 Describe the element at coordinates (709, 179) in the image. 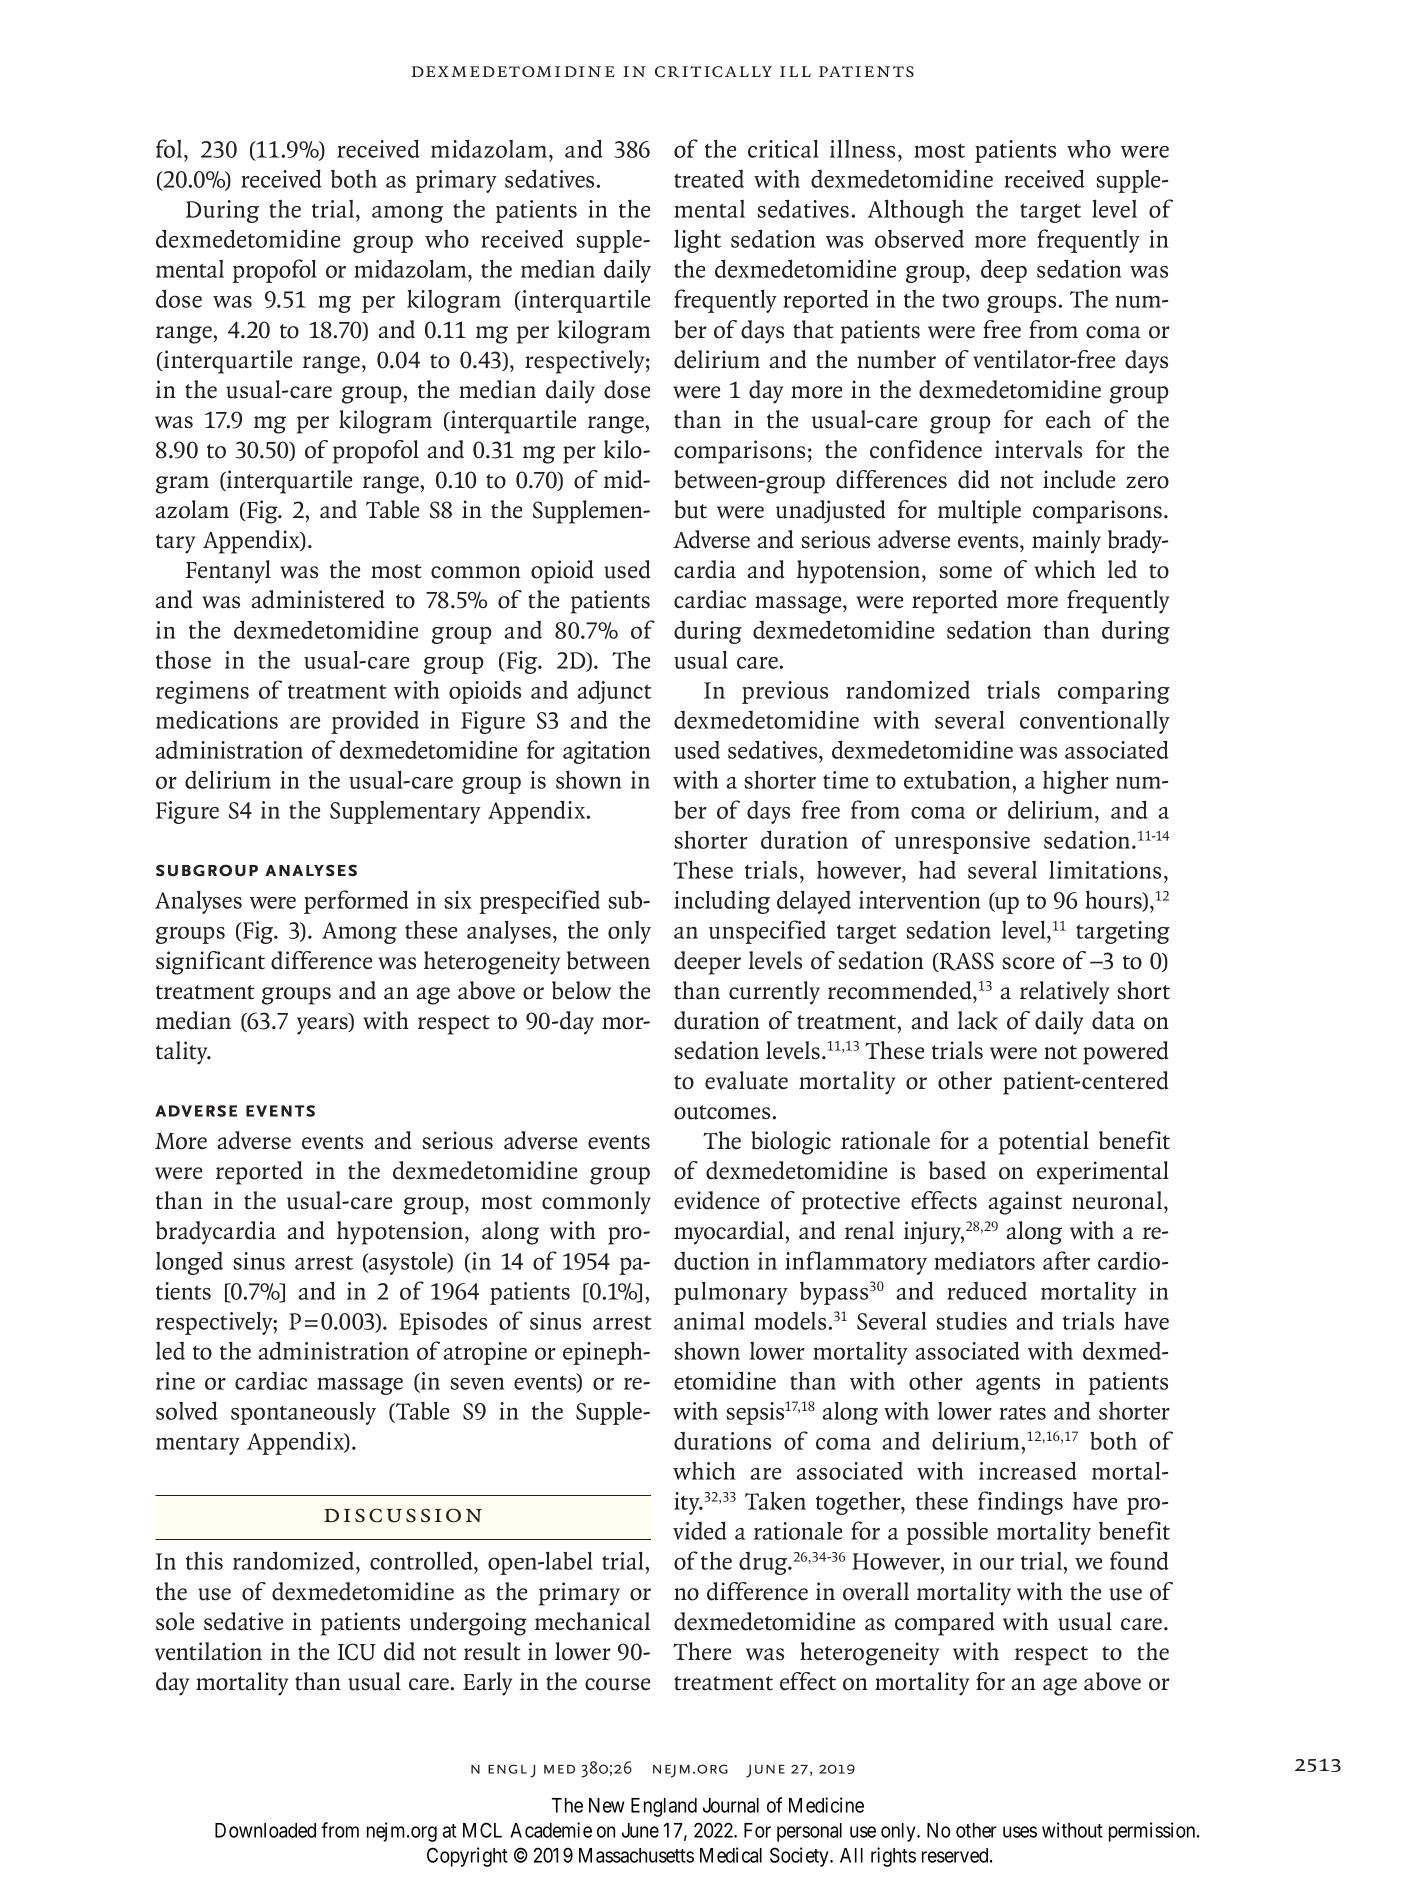

I see `treated` at that location.
